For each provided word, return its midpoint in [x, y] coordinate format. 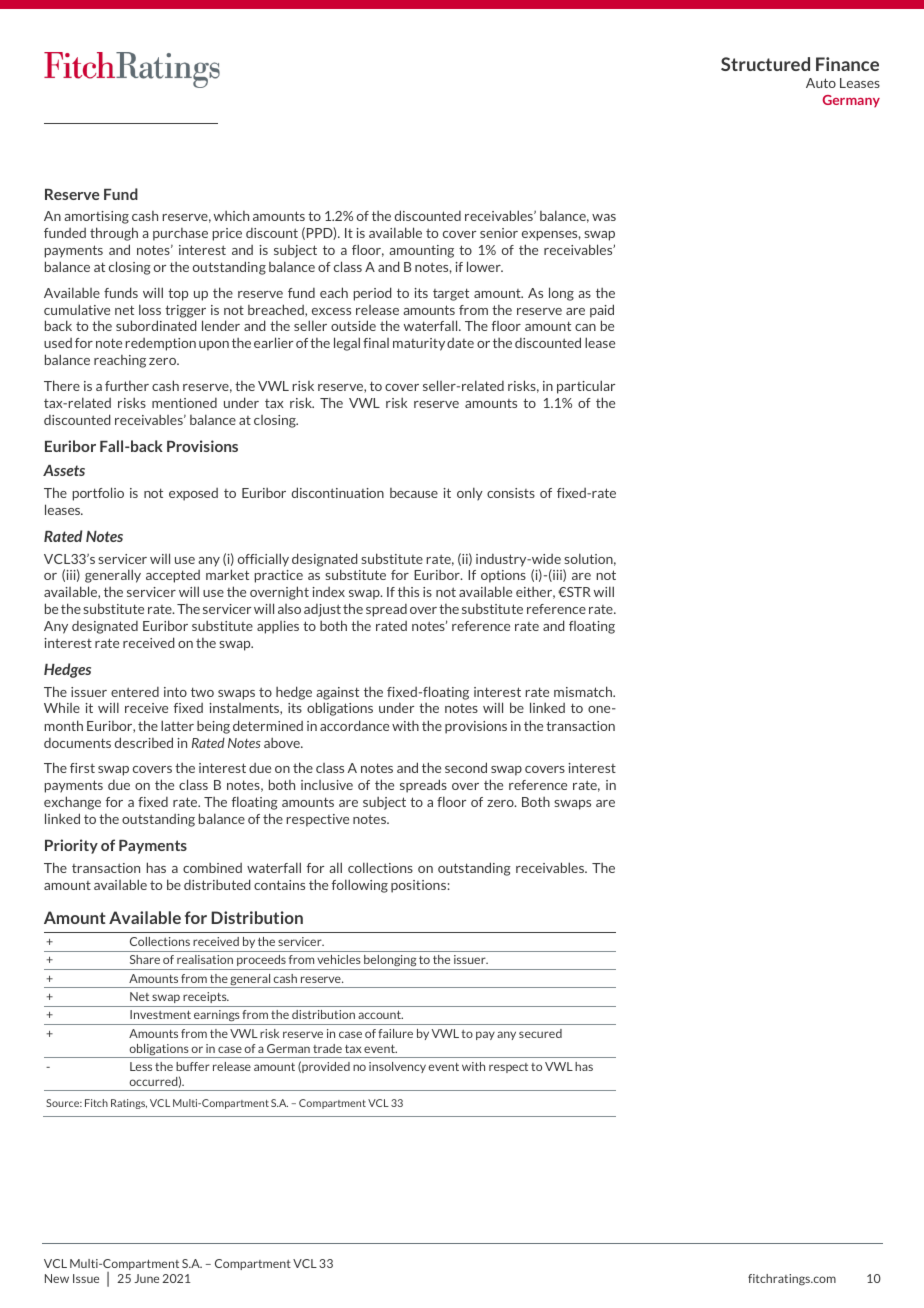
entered [135, 692]
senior [499, 233]
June [146, 1278]
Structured [765, 64]
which [231, 216]
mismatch [584, 691]
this [408, 592]
